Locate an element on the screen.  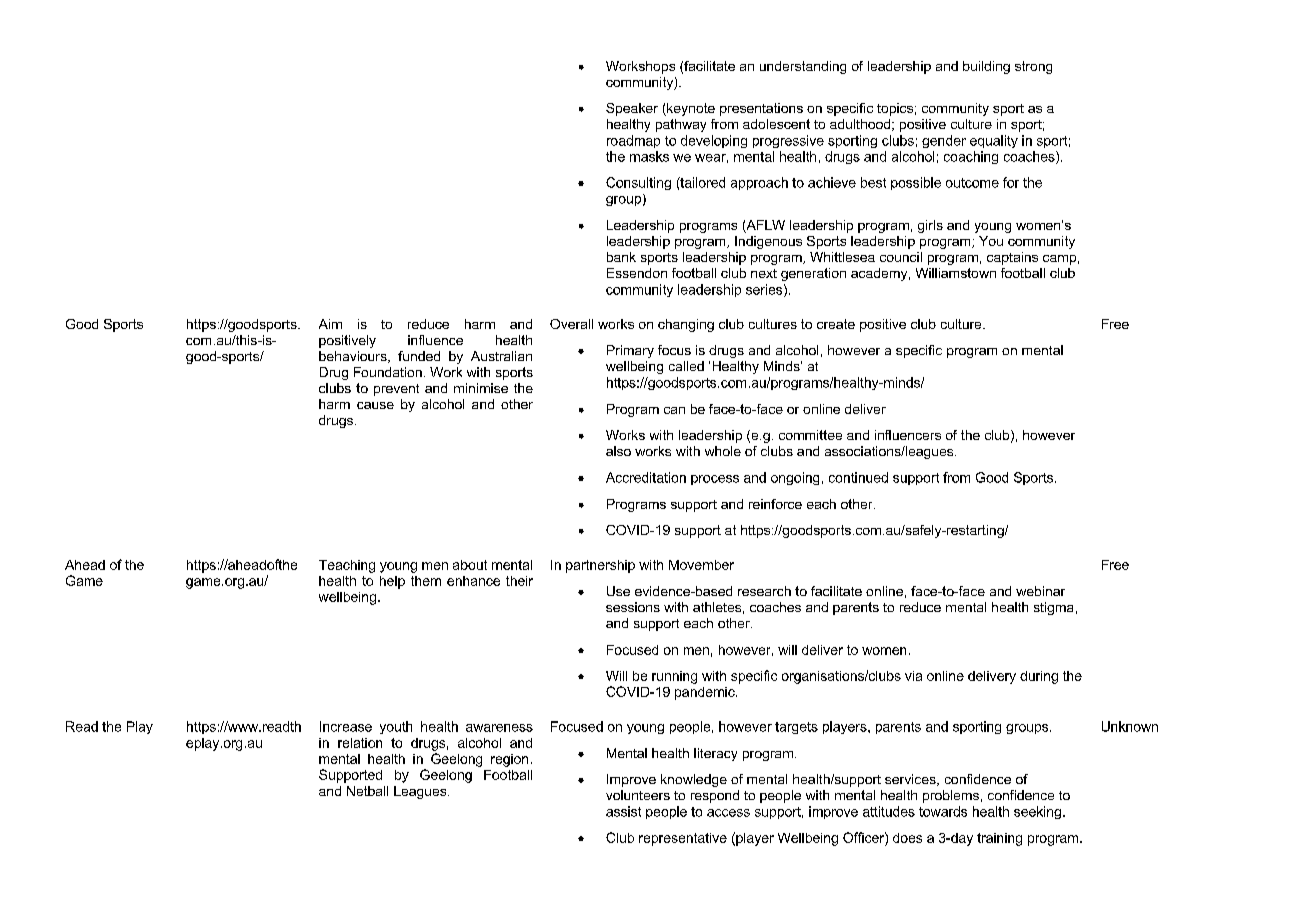
seeking is located at coordinates (1039, 812).
